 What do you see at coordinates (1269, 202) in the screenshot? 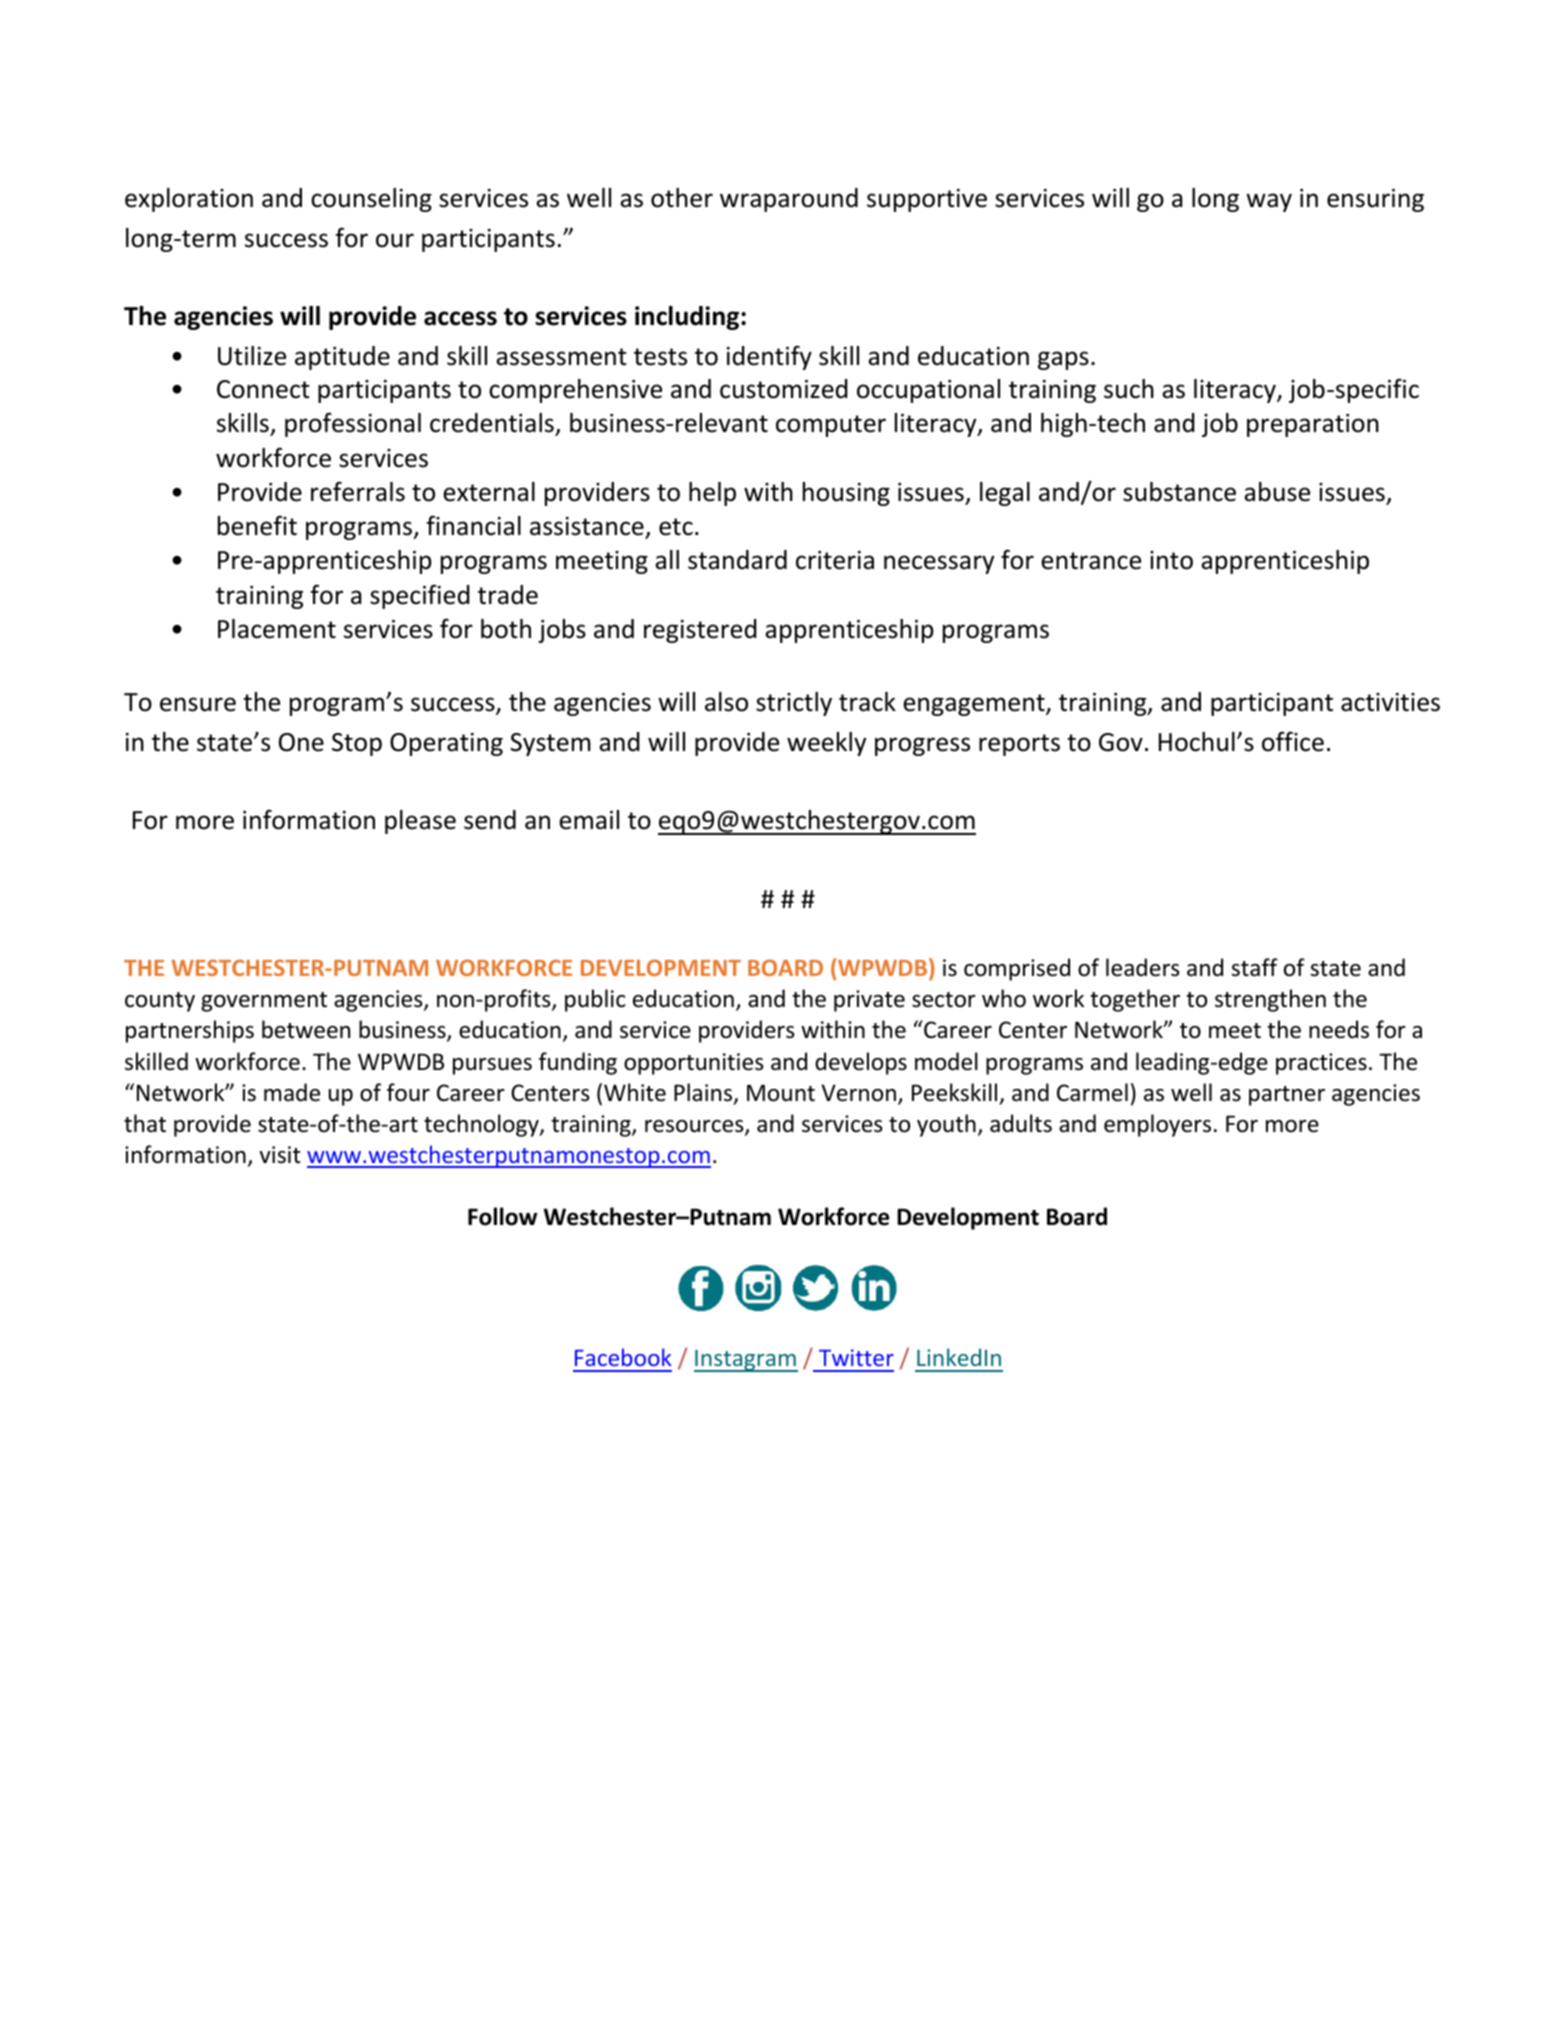
I see `way` at bounding box center [1269, 202].
